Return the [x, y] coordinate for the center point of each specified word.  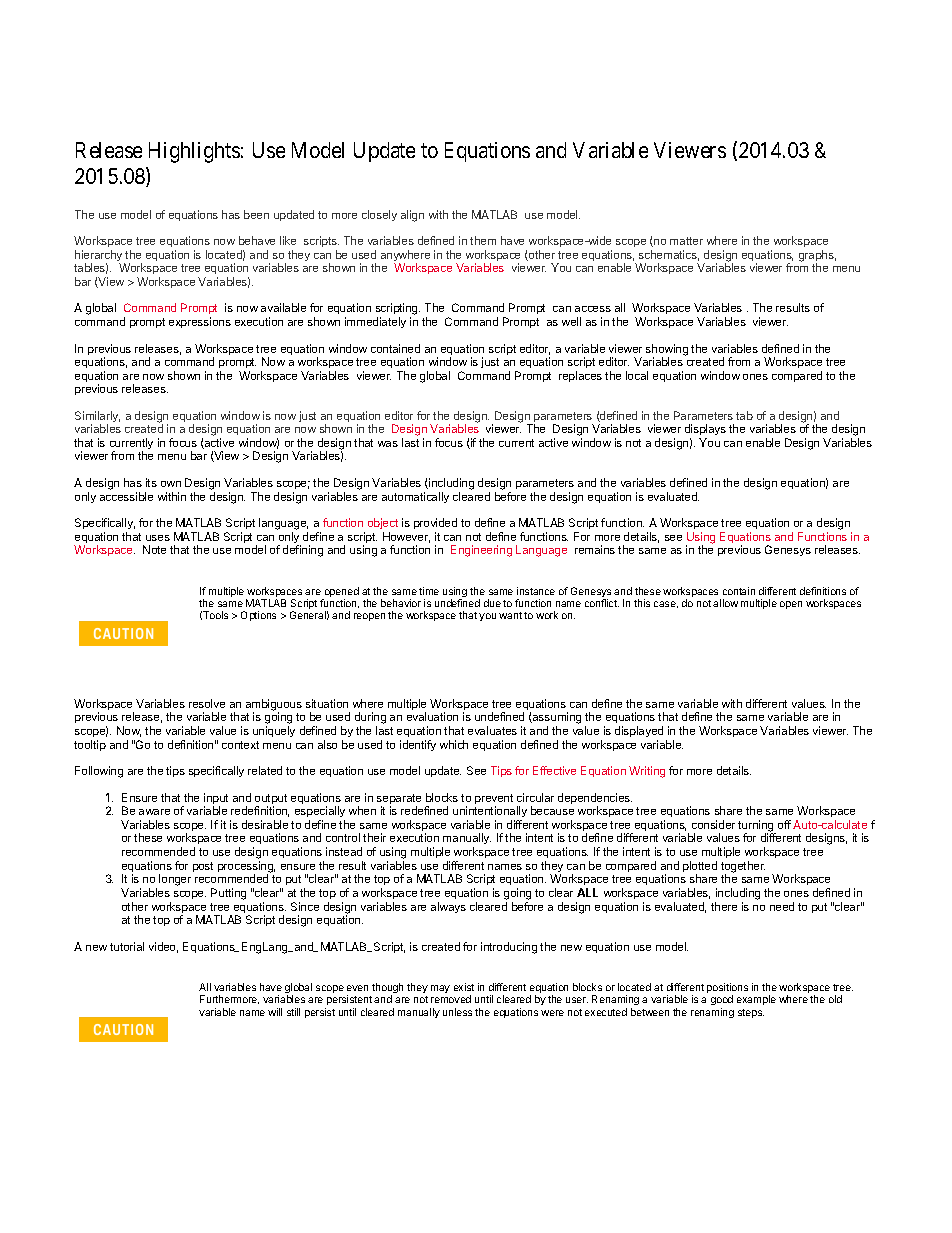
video [163, 947]
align [412, 216]
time [429, 591]
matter [686, 241]
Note [154, 549]
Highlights [194, 152]
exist [464, 987]
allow [725, 603]
